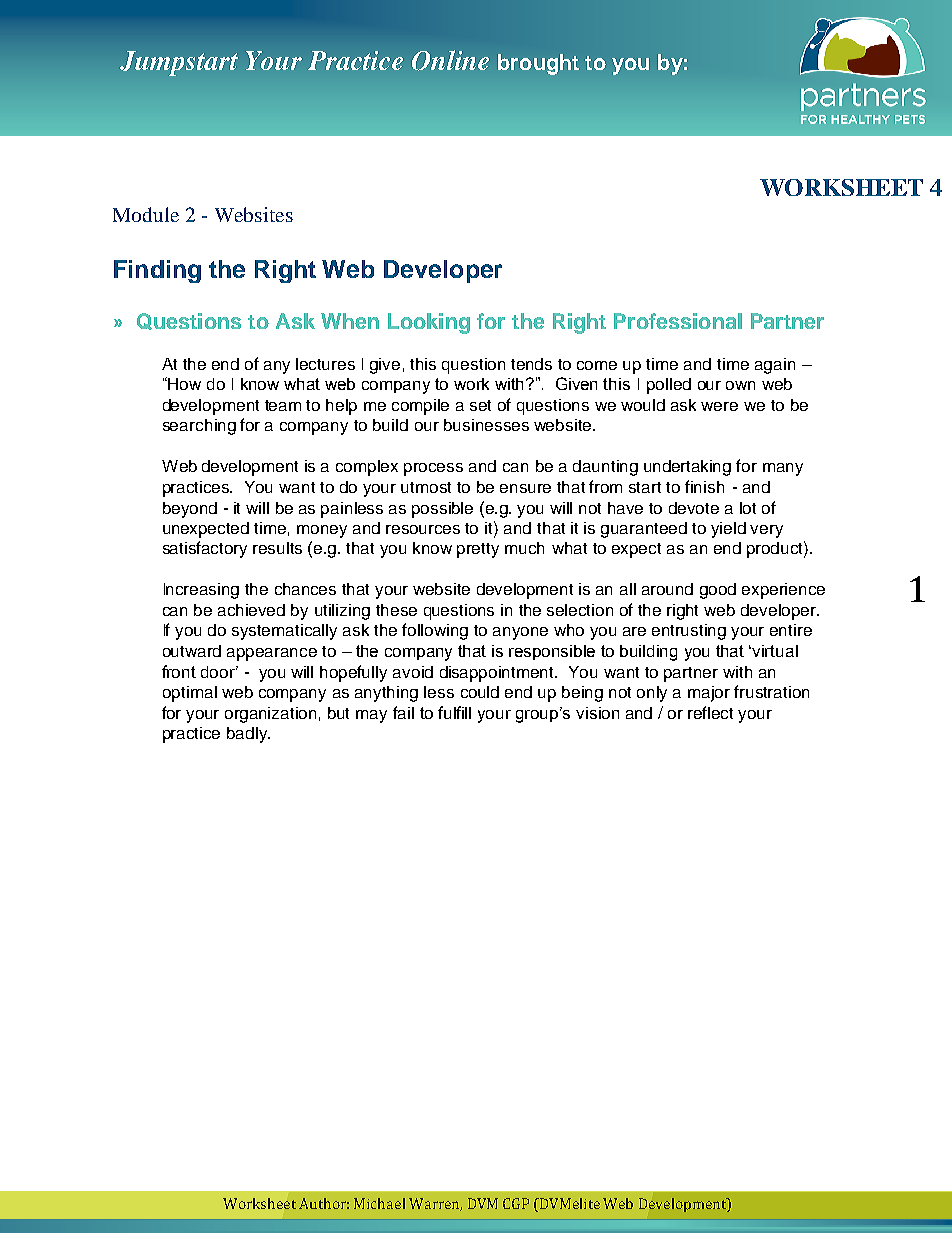 The width and height of the page is (952, 1233). I want to click on Module, so click(146, 214).
